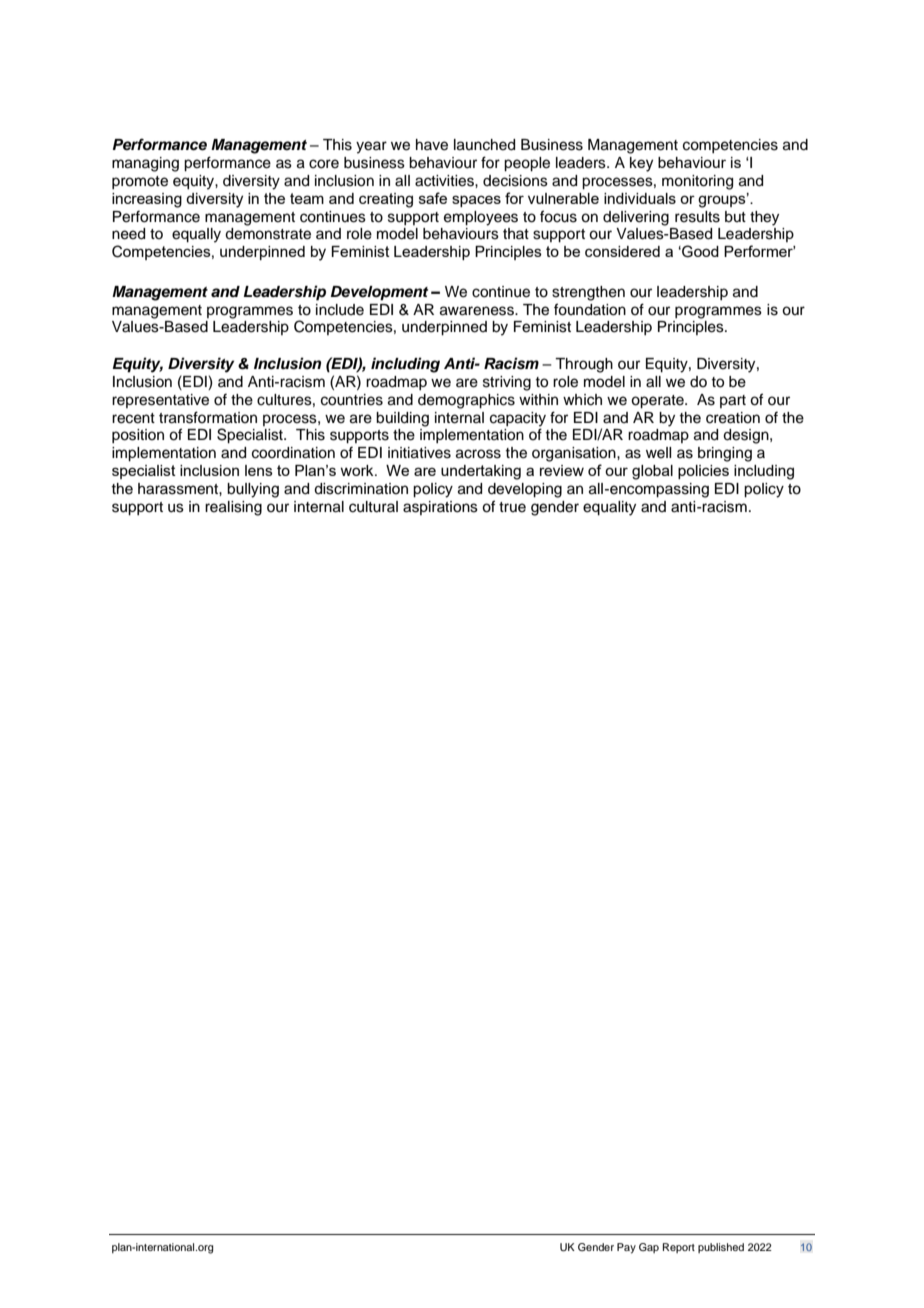 The image size is (924, 1308). I want to click on published, so click(721, 1248).
